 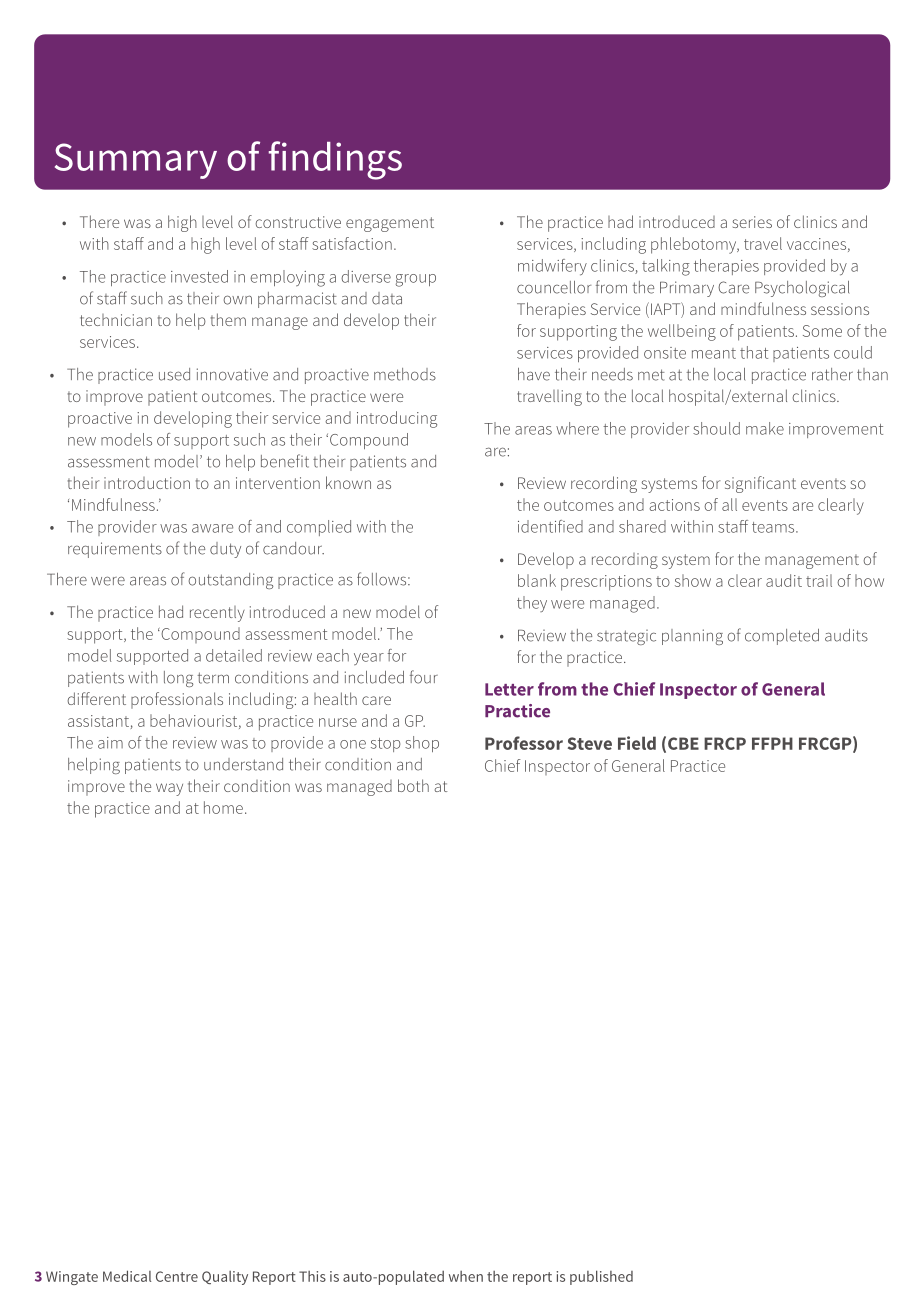 I want to click on Summary, so click(x=136, y=161).
